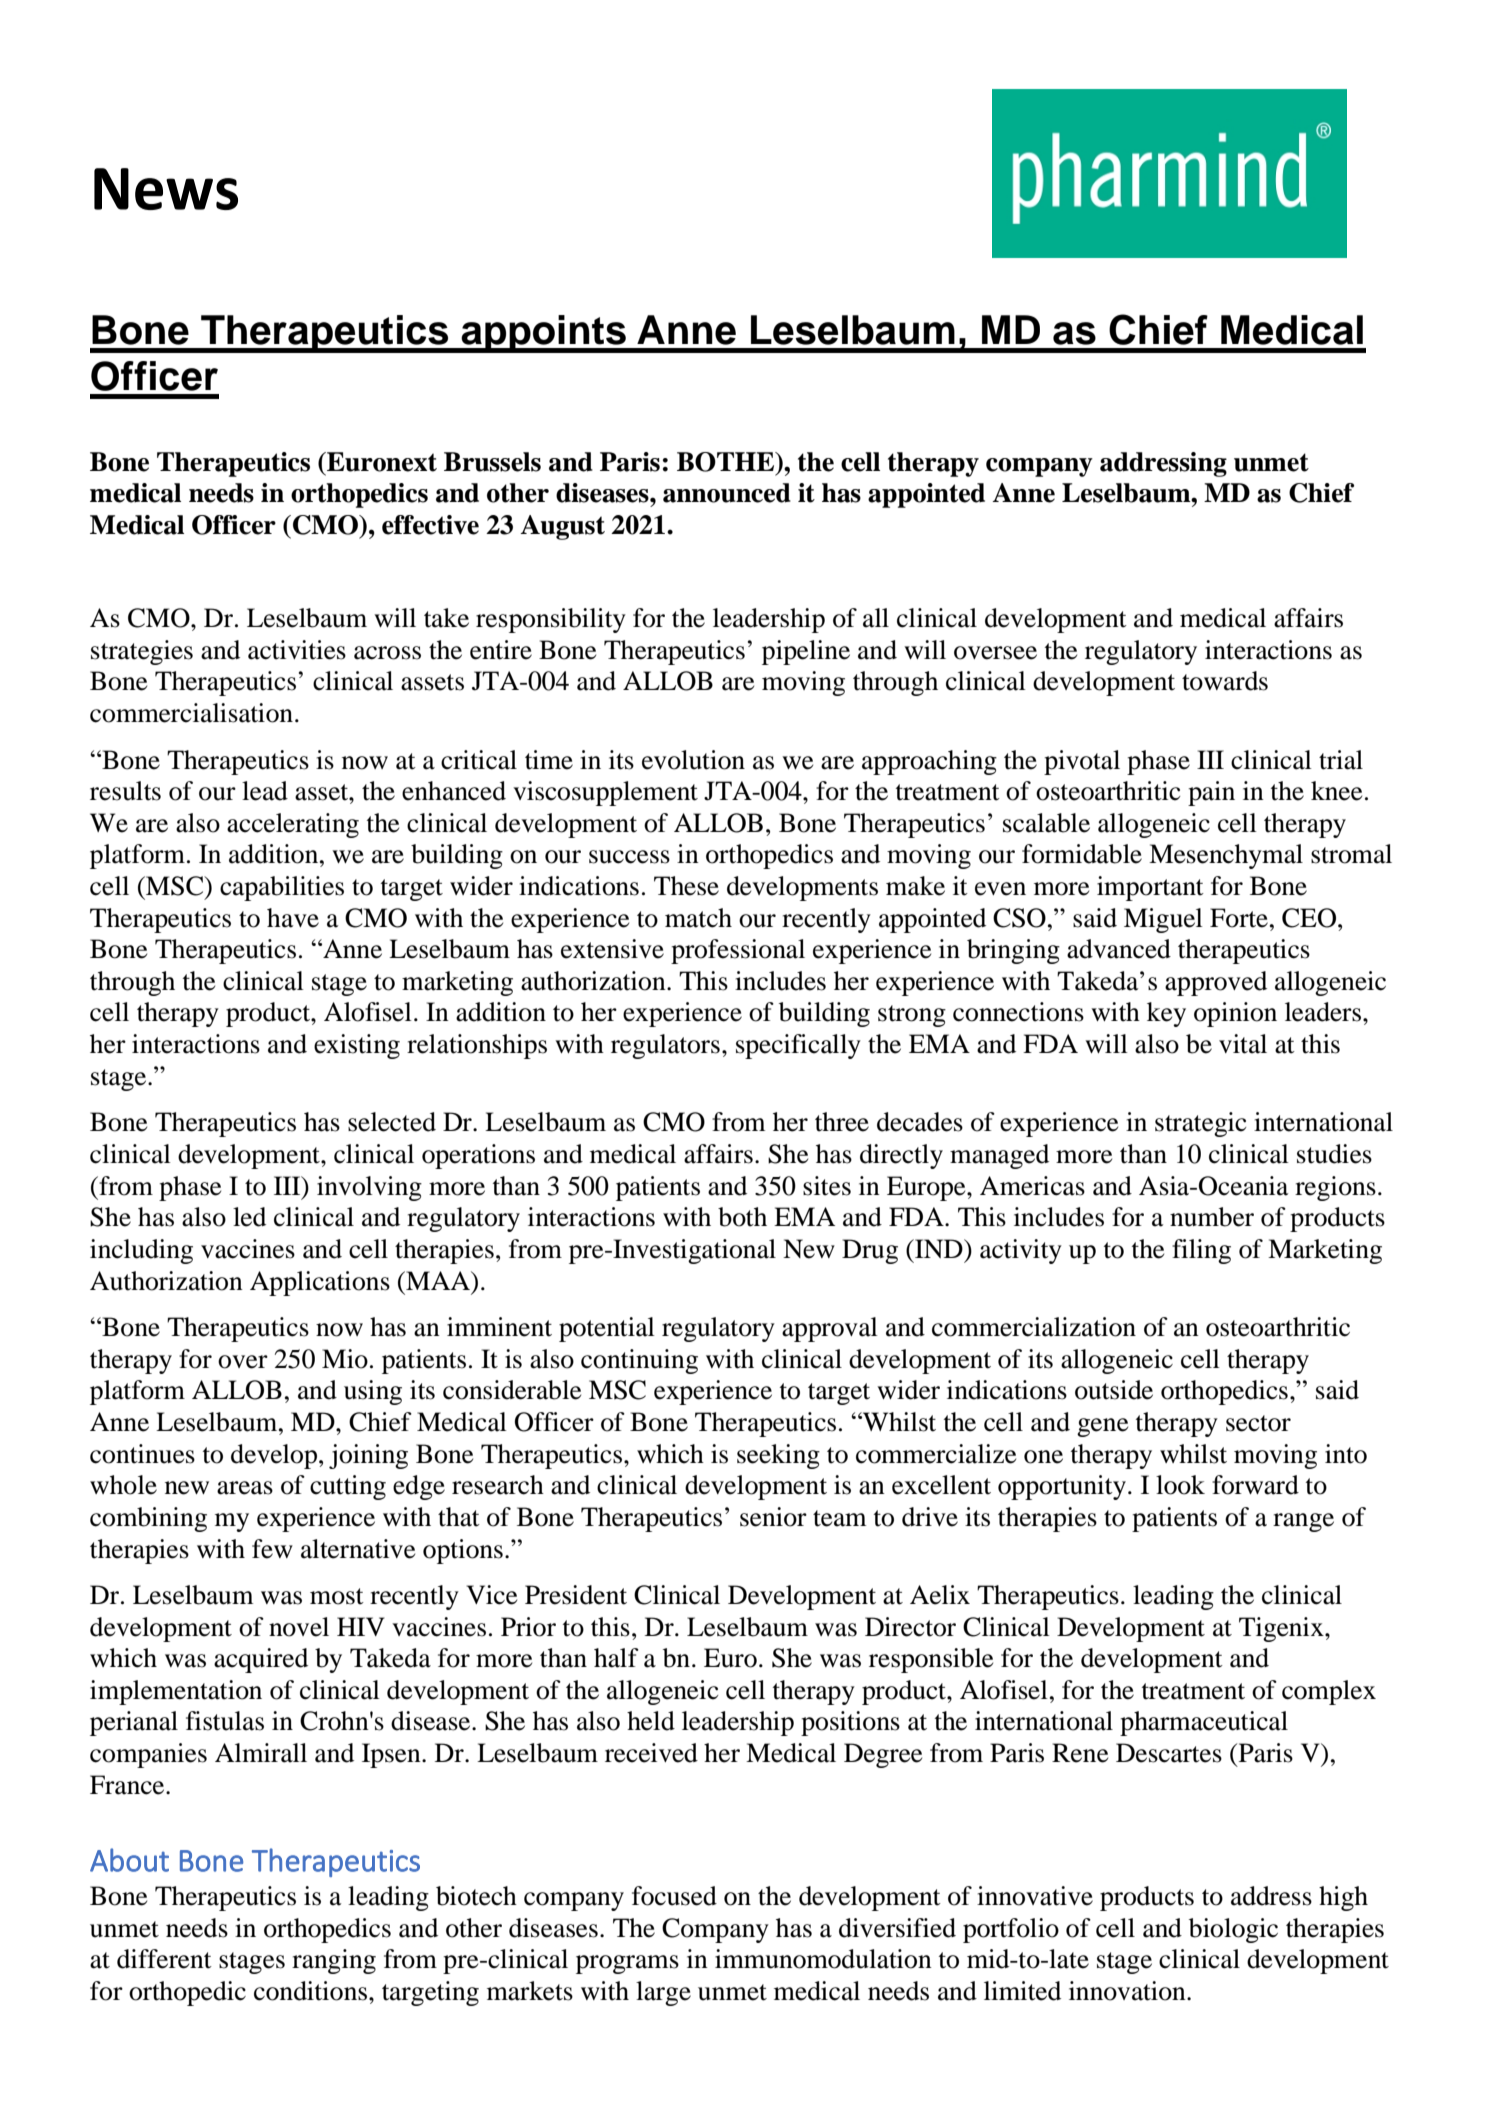 This document has height=2105, width=1488. I want to click on ranging, so click(334, 1961).
